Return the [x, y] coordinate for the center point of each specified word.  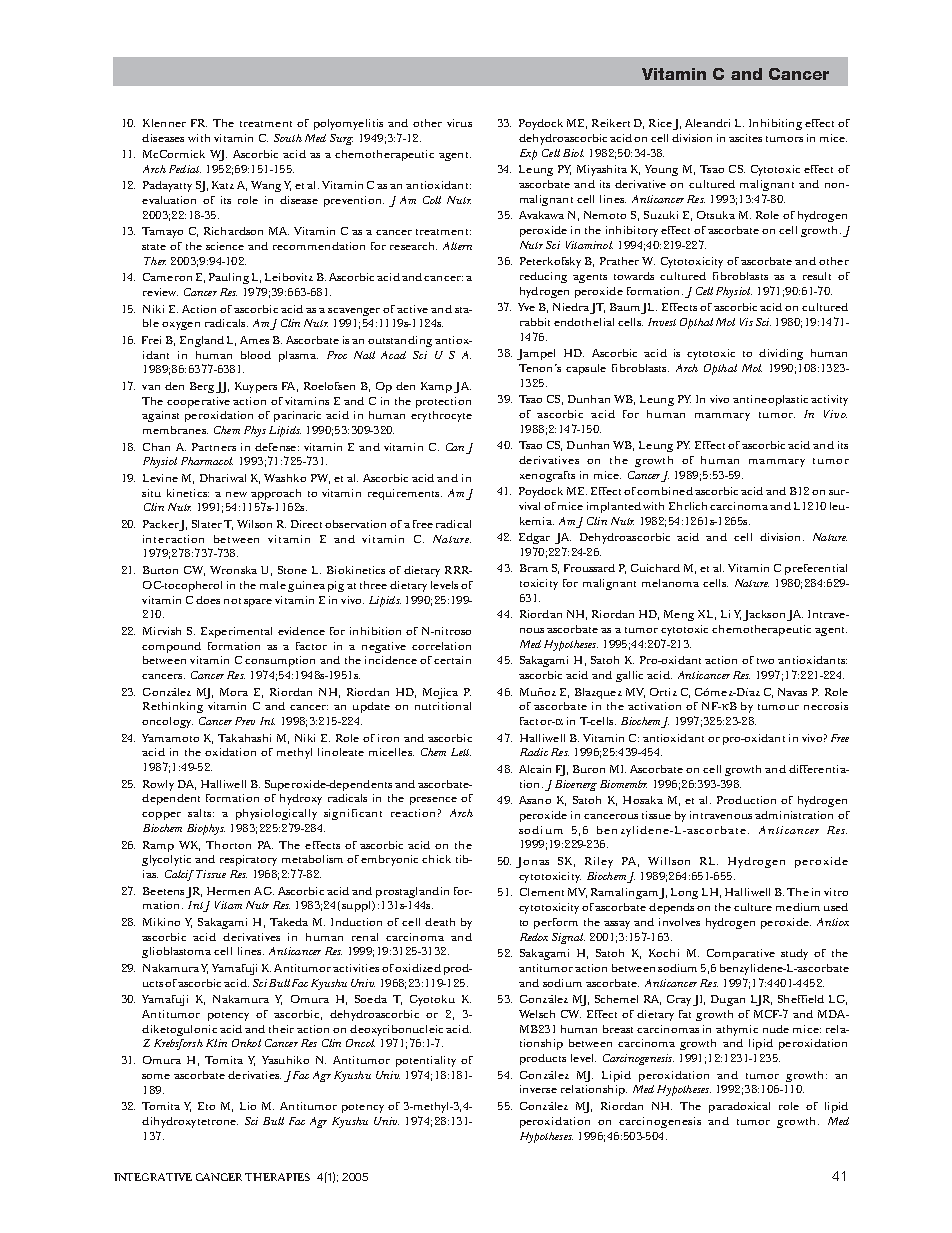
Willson [669, 861]
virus [459, 123]
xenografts [547, 476]
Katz [223, 185]
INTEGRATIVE [153, 1177]
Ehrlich [690, 506]
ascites [745, 138]
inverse [538, 1089]
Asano [535, 800]
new [236, 494]
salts [201, 813]
